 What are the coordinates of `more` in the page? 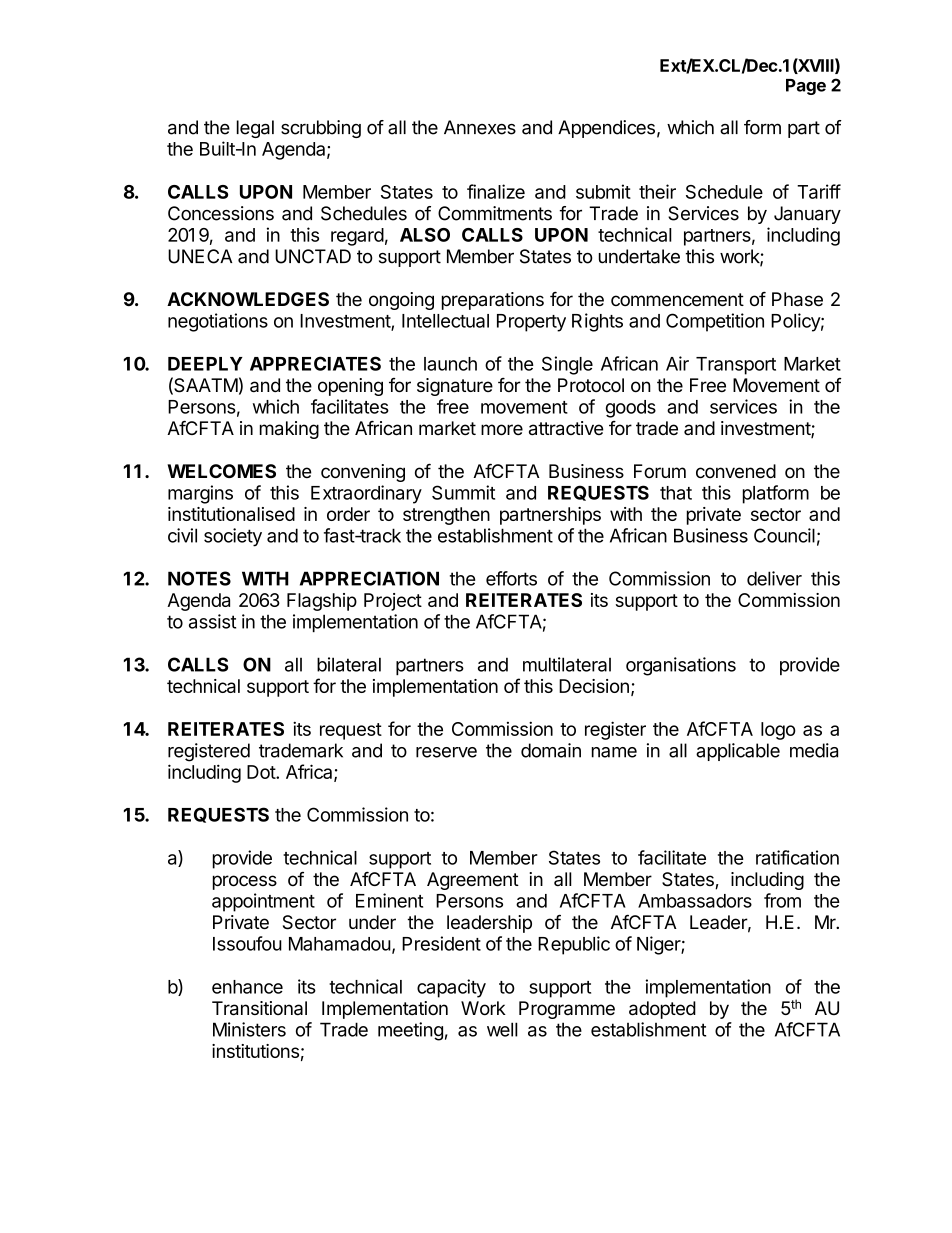 It's located at (502, 430).
